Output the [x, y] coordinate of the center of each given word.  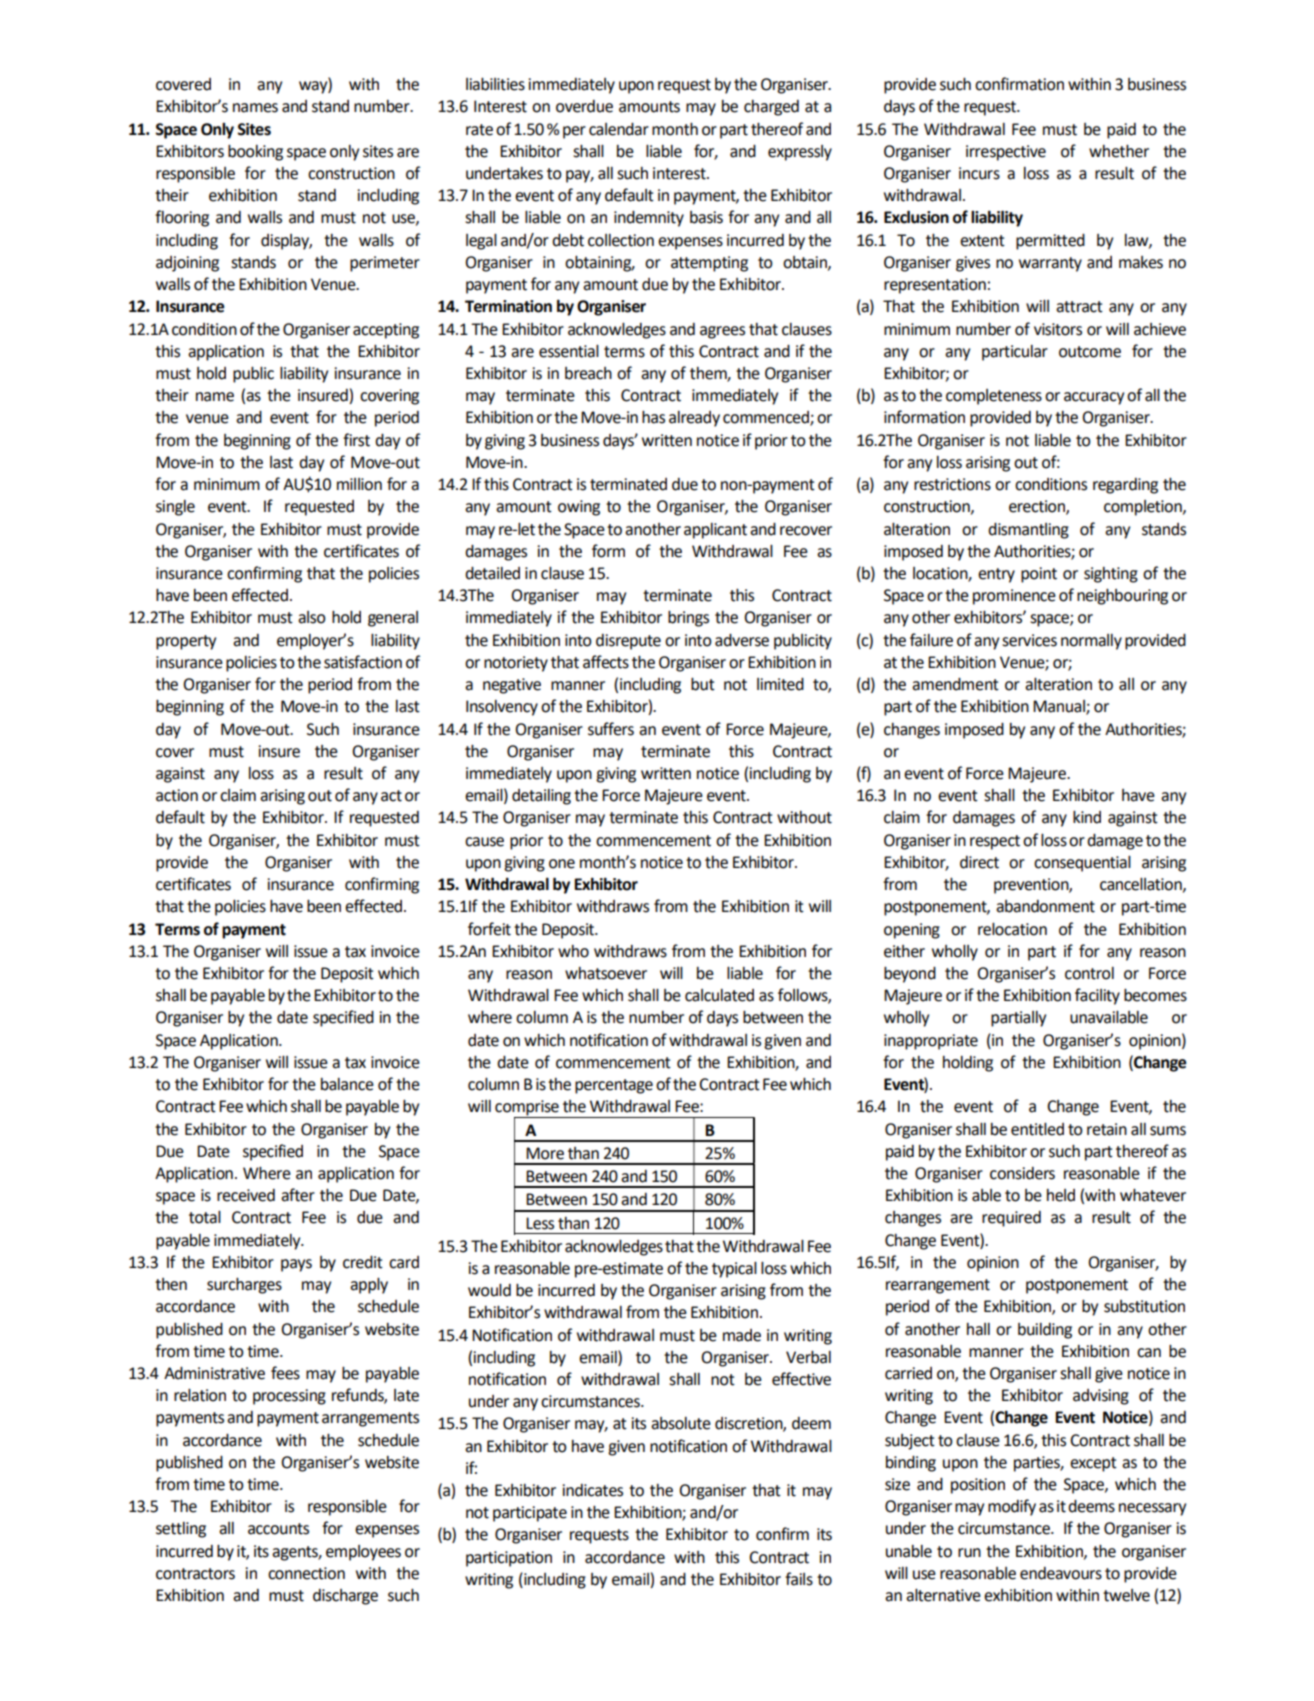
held [1061, 1195]
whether [1119, 151]
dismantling [1028, 531]
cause [484, 842]
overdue [584, 106]
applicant [715, 531]
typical [734, 1270]
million [359, 484]
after [298, 1195]
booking [255, 153]
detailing [541, 797]
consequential [1082, 864]
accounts [278, 1529]
